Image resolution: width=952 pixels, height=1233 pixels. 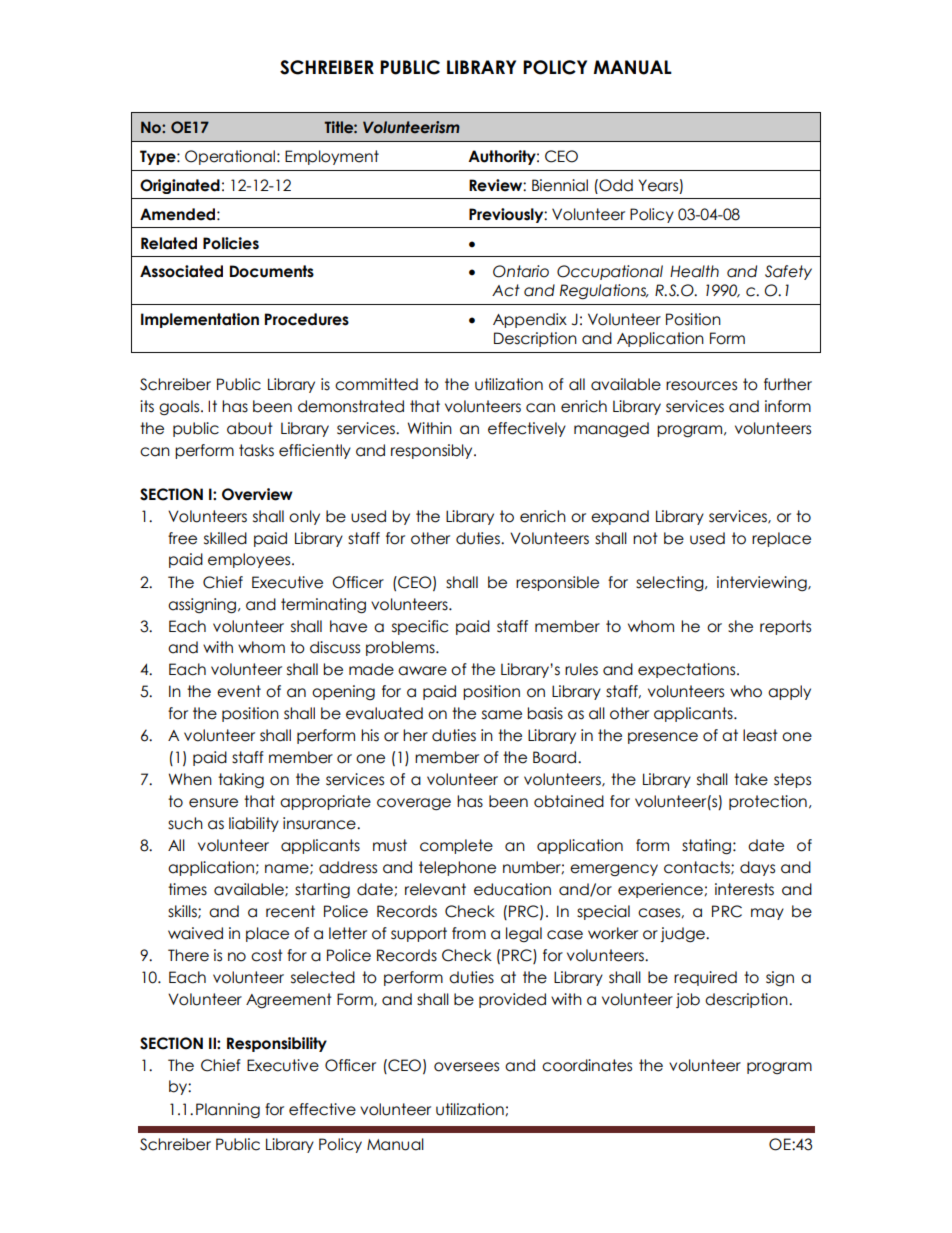 I want to click on Responsibility, so click(x=277, y=1044).
